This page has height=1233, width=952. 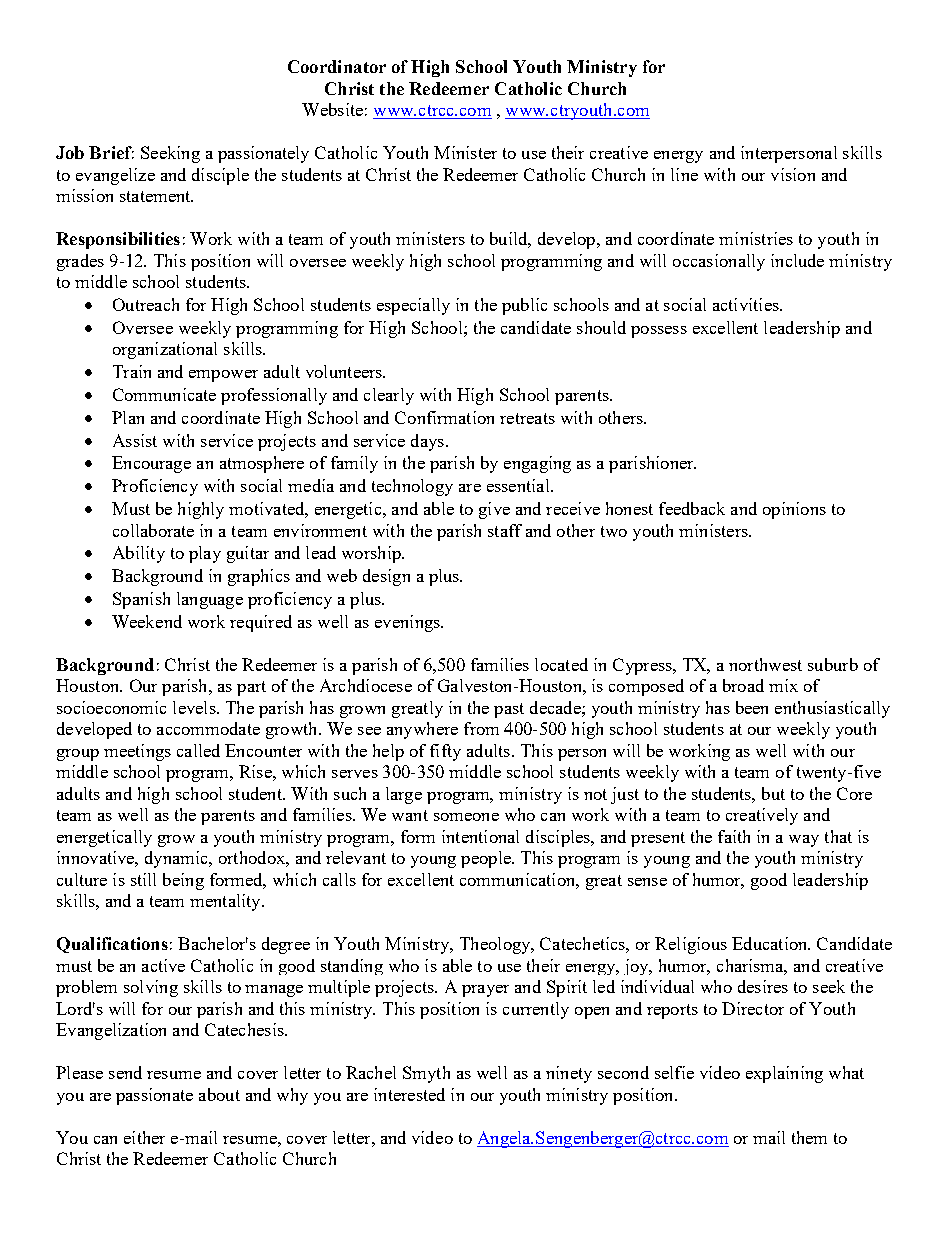 I want to click on either, so click(x=144, y=1137).
